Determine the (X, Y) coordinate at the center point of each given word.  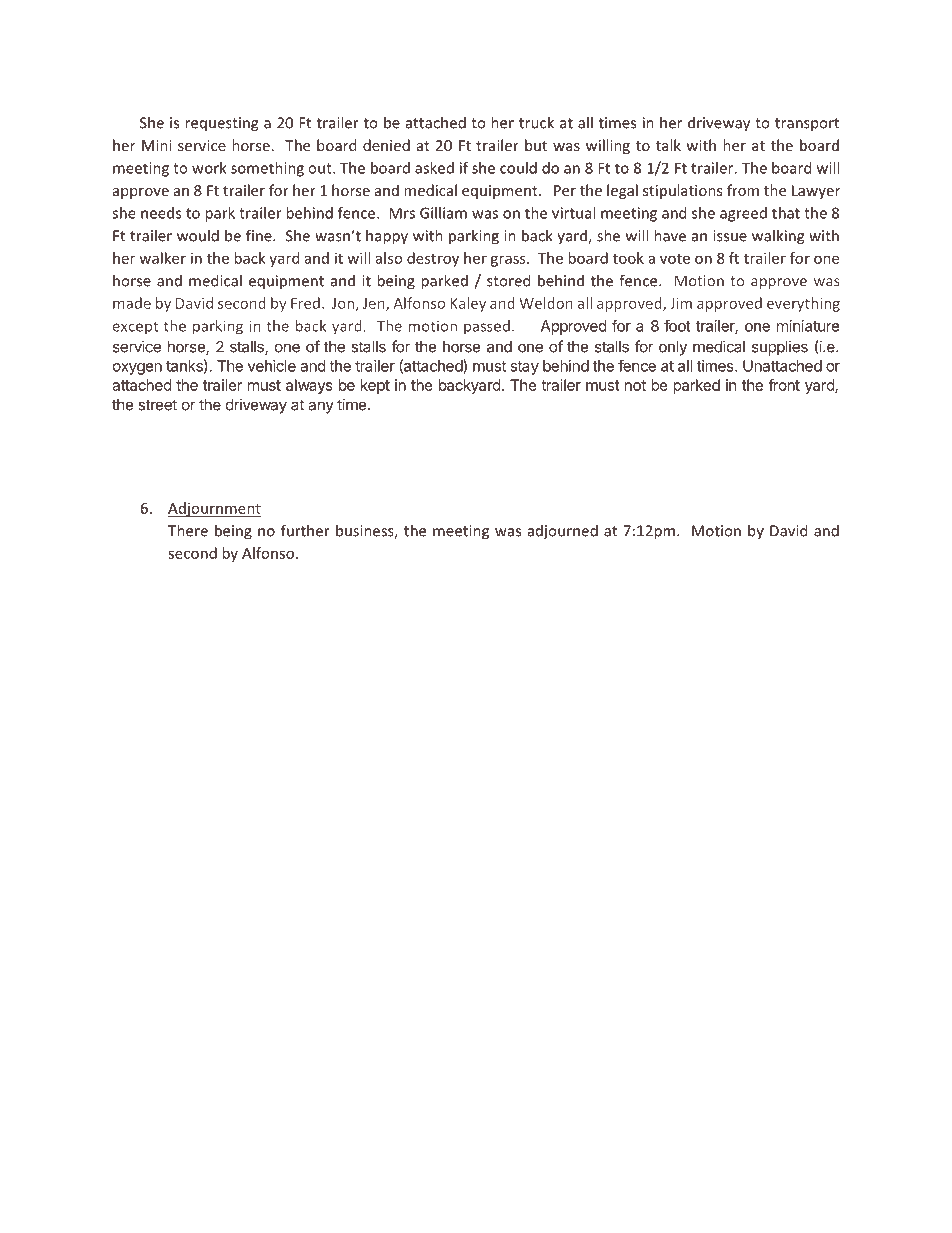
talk (668, 145)
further (305, 530)
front (784, 385)
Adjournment (214, 509)
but (536, 145)
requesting (221, 124)
